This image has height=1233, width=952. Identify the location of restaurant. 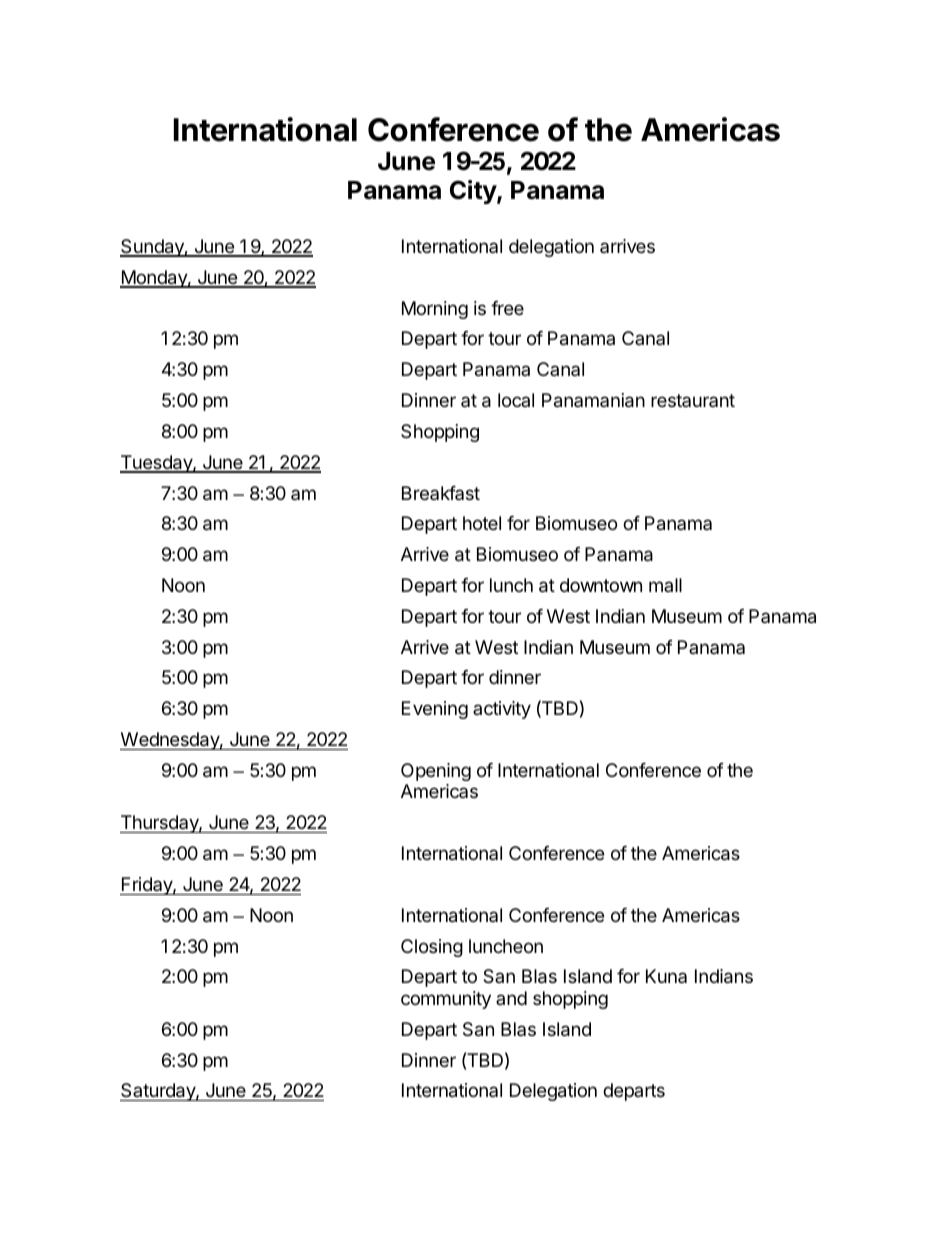
(693, 400).
